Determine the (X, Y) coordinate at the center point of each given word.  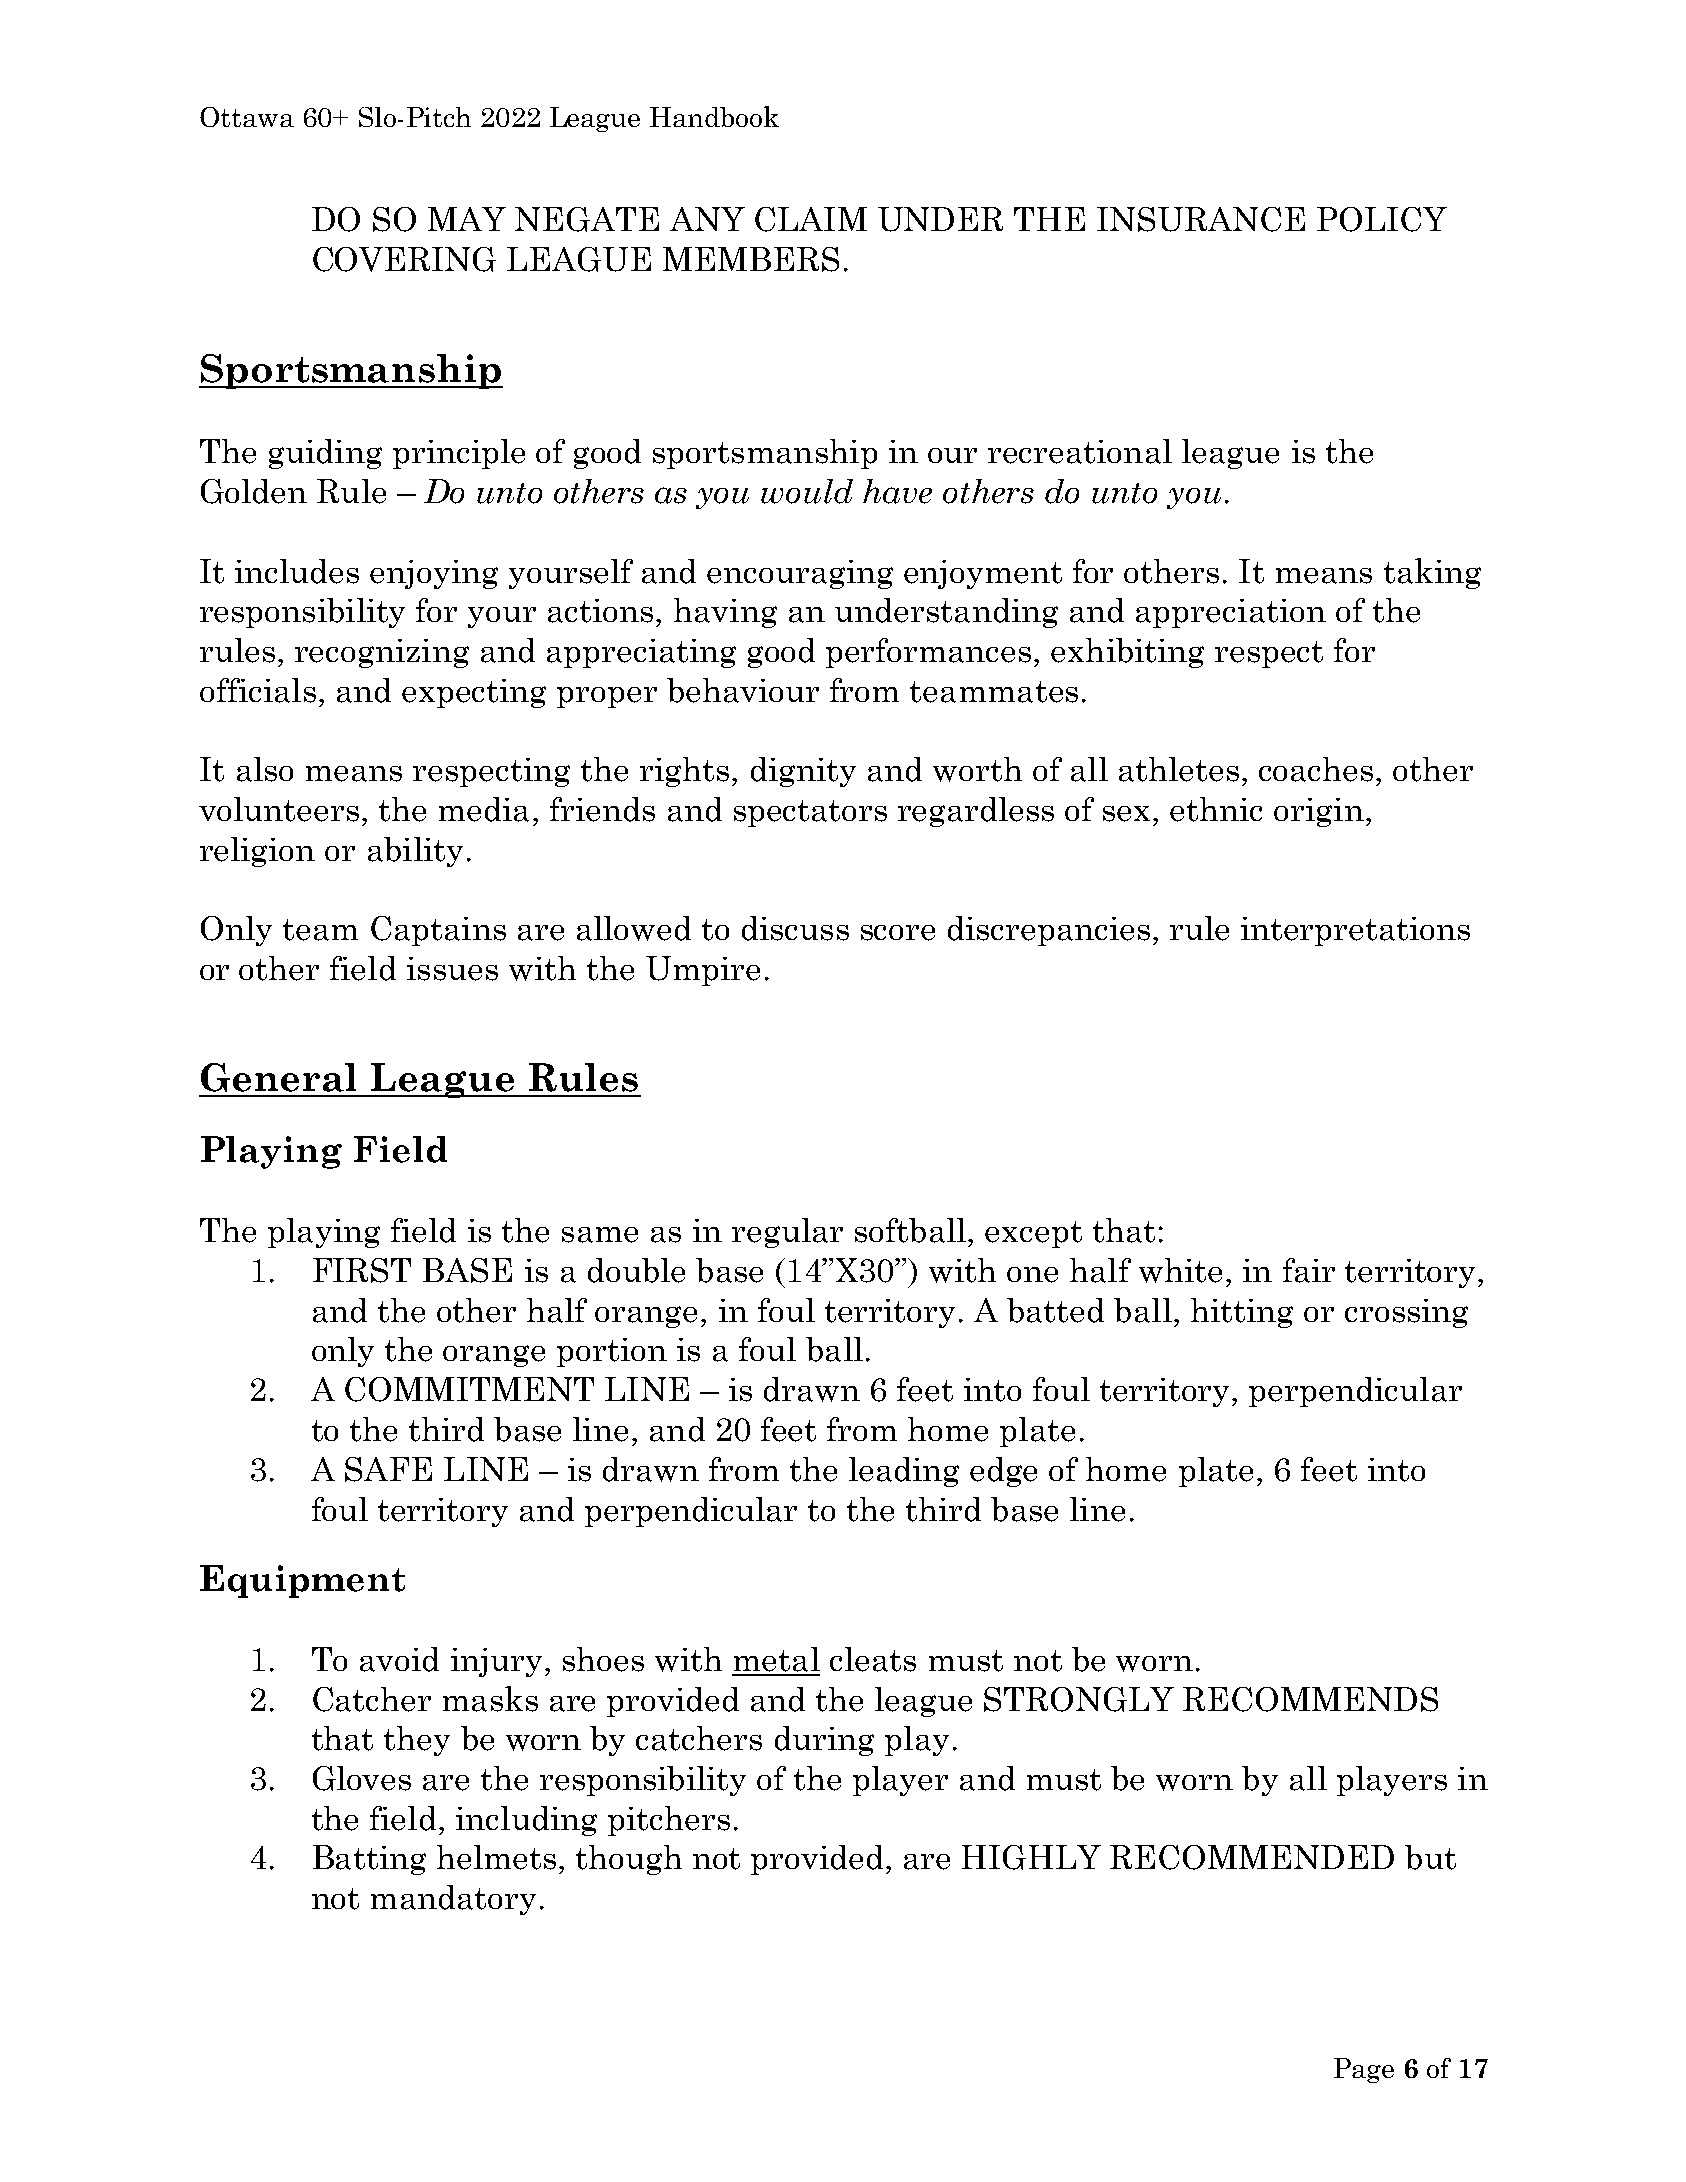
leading (904, 1472)
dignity (803, 772)
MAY (467, 219)
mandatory (453, 1900)
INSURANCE (1201, 219)
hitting (1242, 1313)
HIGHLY (1031, 1857)
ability (415, 852)
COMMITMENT (469, 1389)
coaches (1316, 769)
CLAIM (811, 219)
